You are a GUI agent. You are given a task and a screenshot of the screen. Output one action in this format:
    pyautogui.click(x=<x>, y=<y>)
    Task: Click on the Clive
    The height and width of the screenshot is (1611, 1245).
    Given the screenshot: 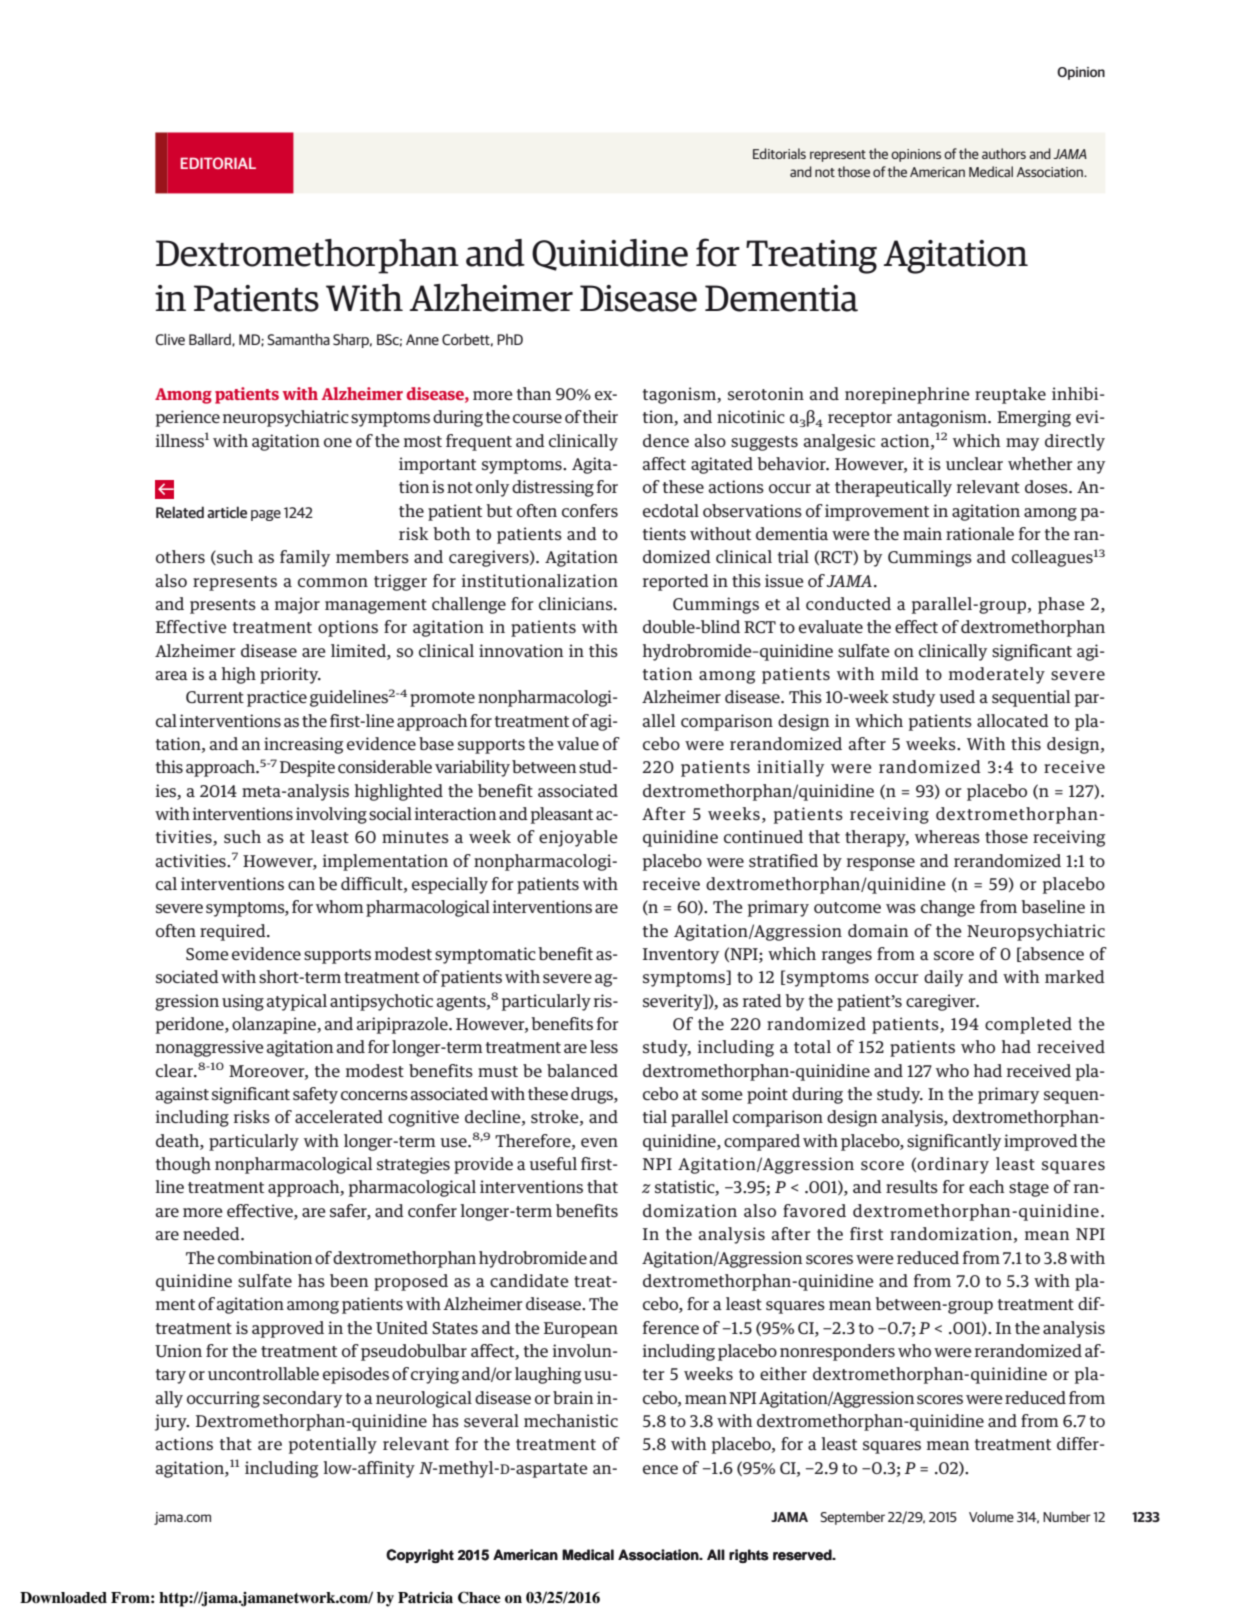 What is the action you would take?
    pyautogui.click(x=170, y=339)
